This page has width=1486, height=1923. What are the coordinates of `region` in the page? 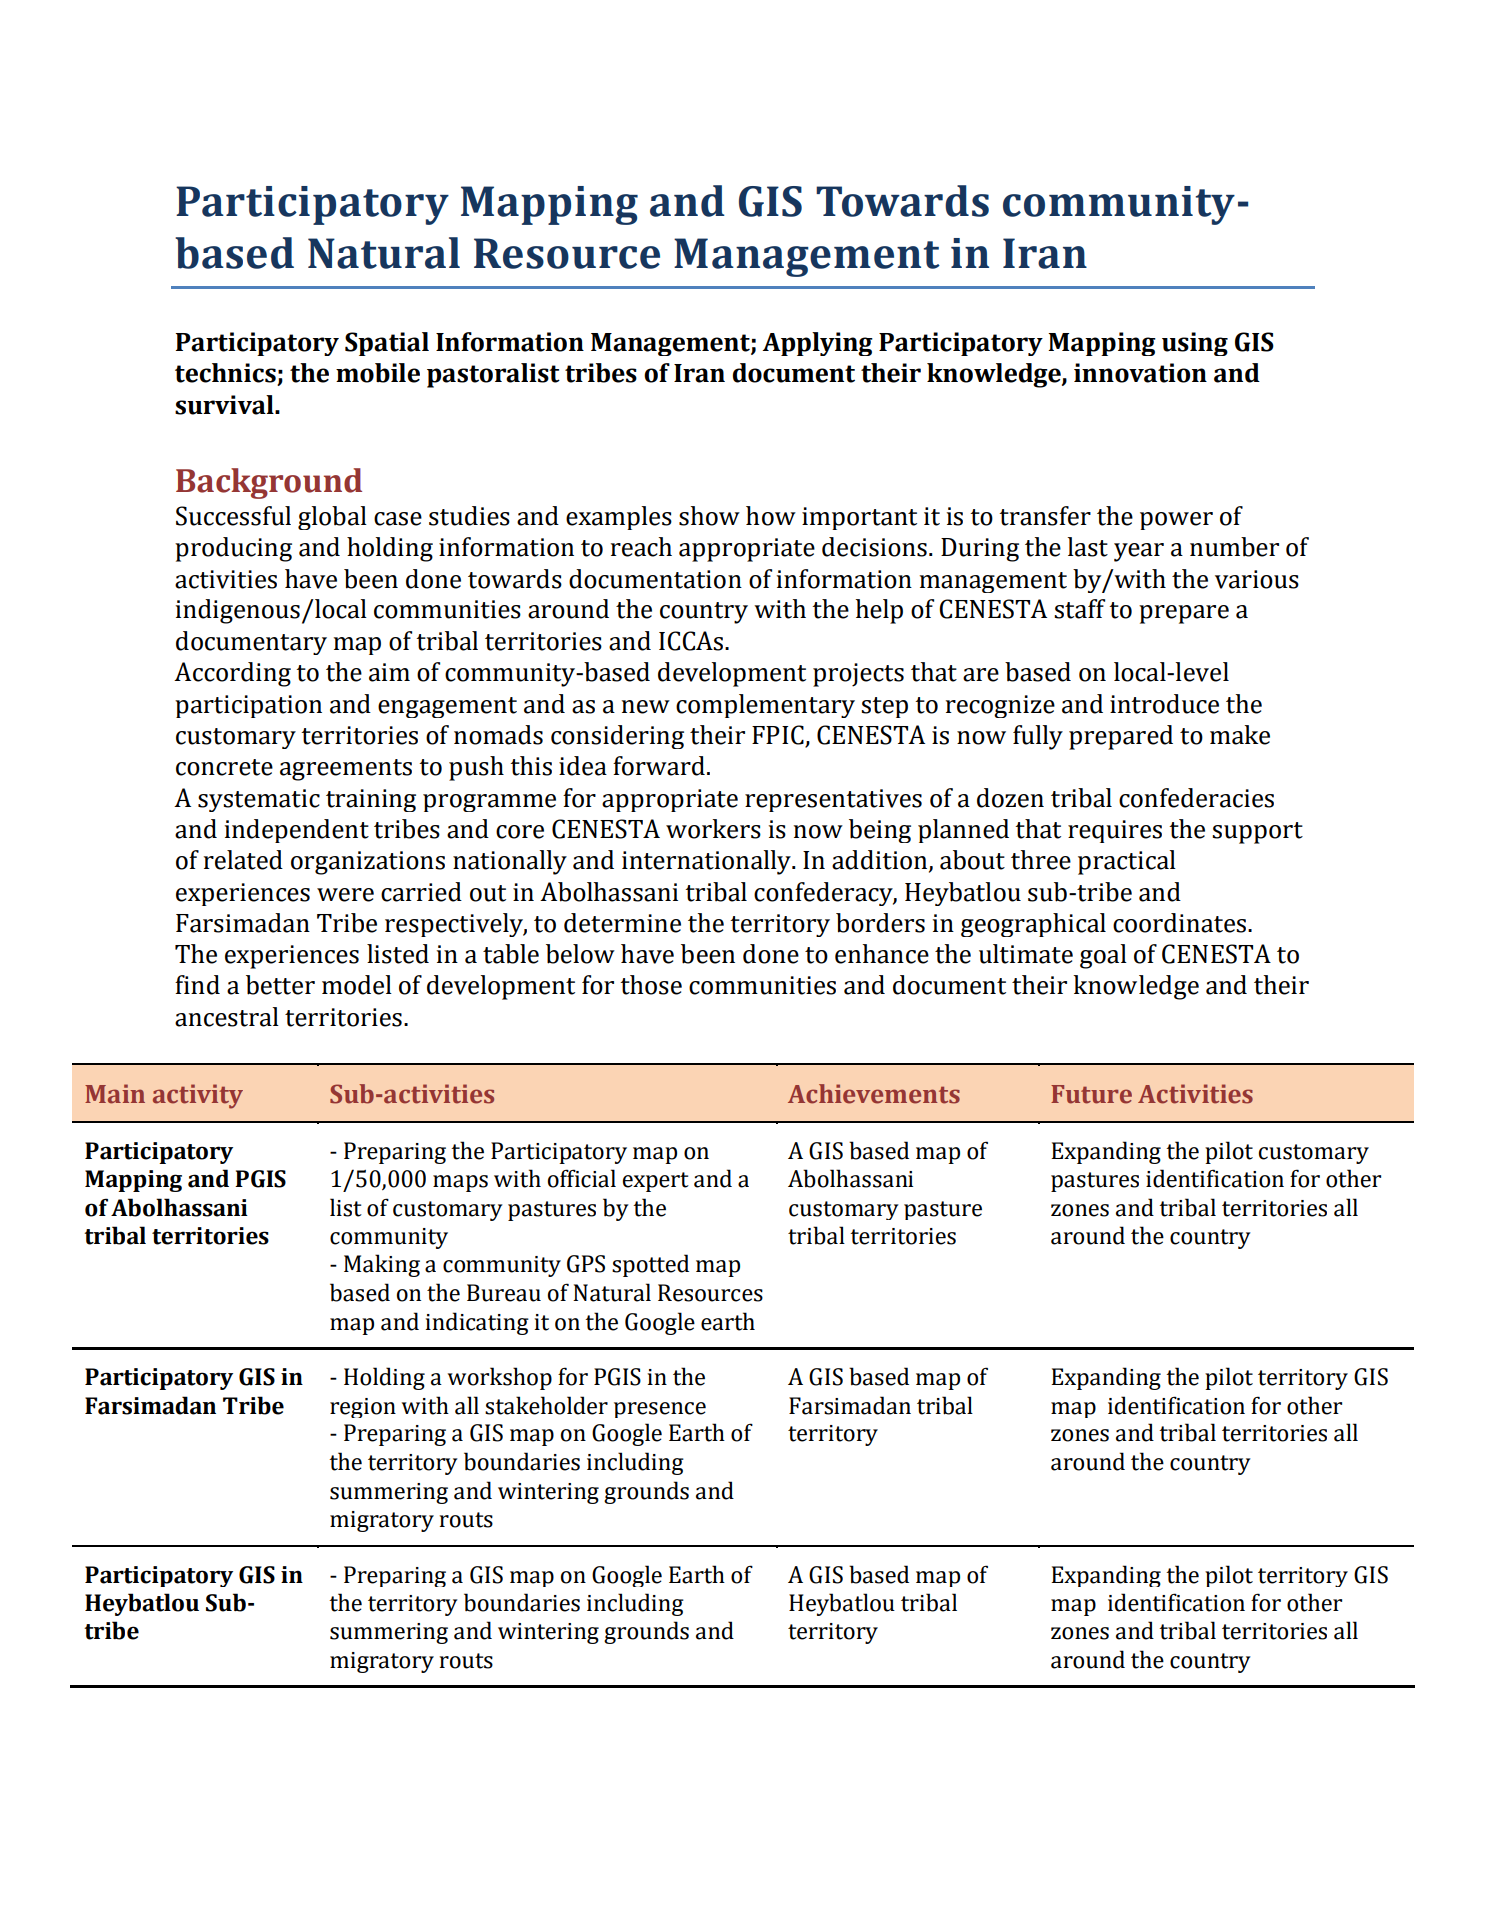 It's located at (363, 1408).
